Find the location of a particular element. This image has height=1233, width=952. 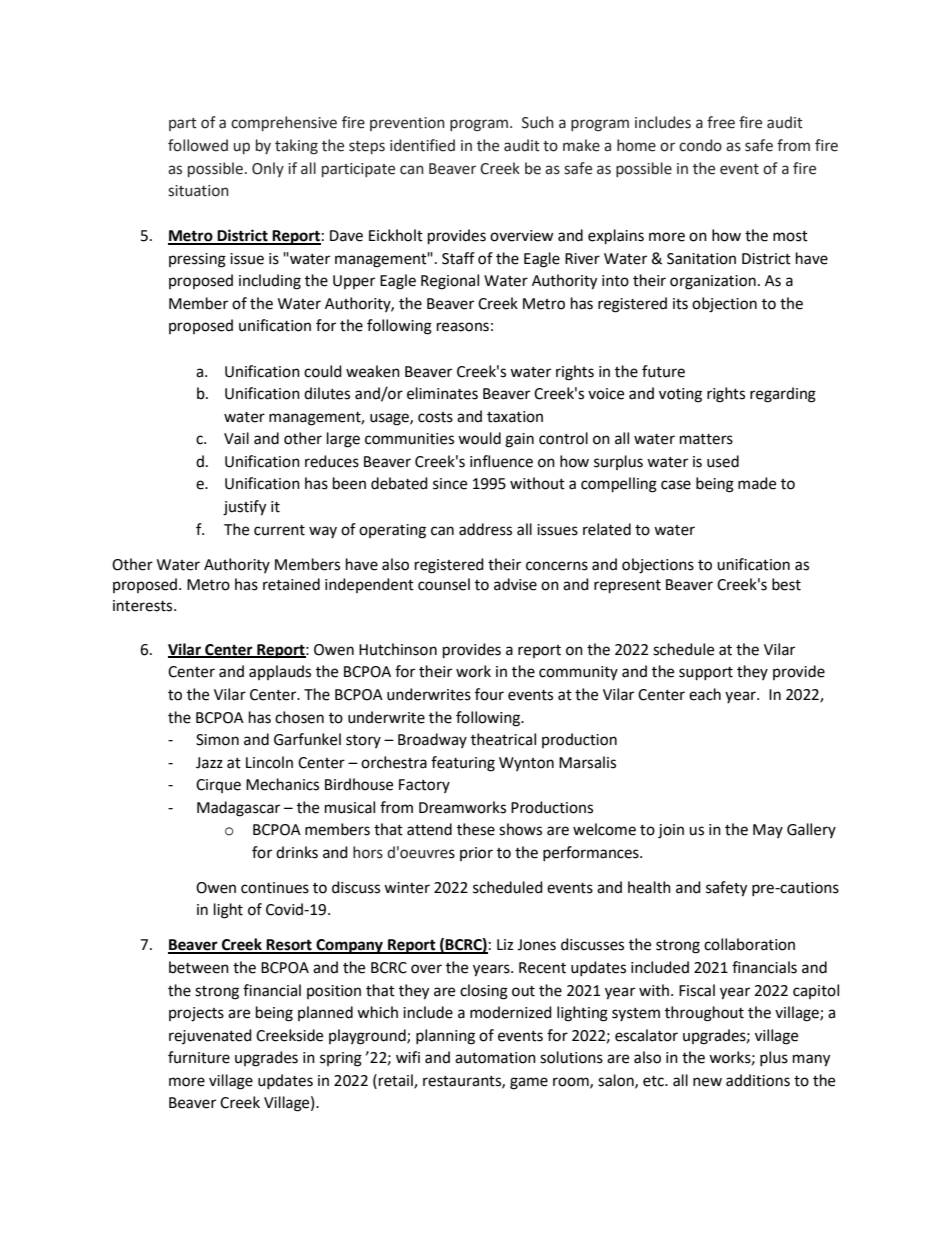

identified is located at coordinates (422, 145).
